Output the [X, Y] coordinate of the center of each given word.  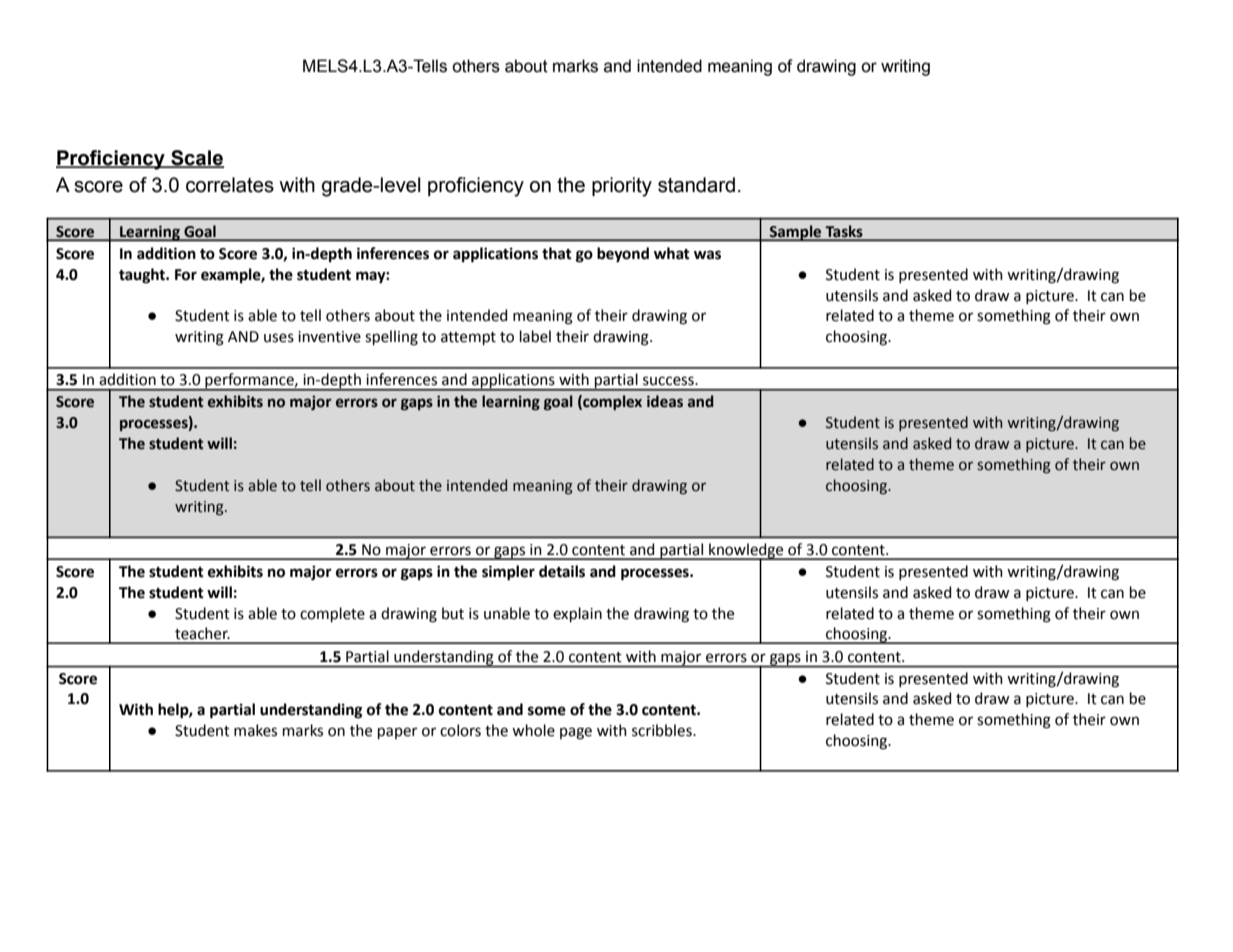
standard [696, 185]
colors [460, 730]
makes [255, 730]
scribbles [663, 730]
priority [622, 187]
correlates [230, 185]
